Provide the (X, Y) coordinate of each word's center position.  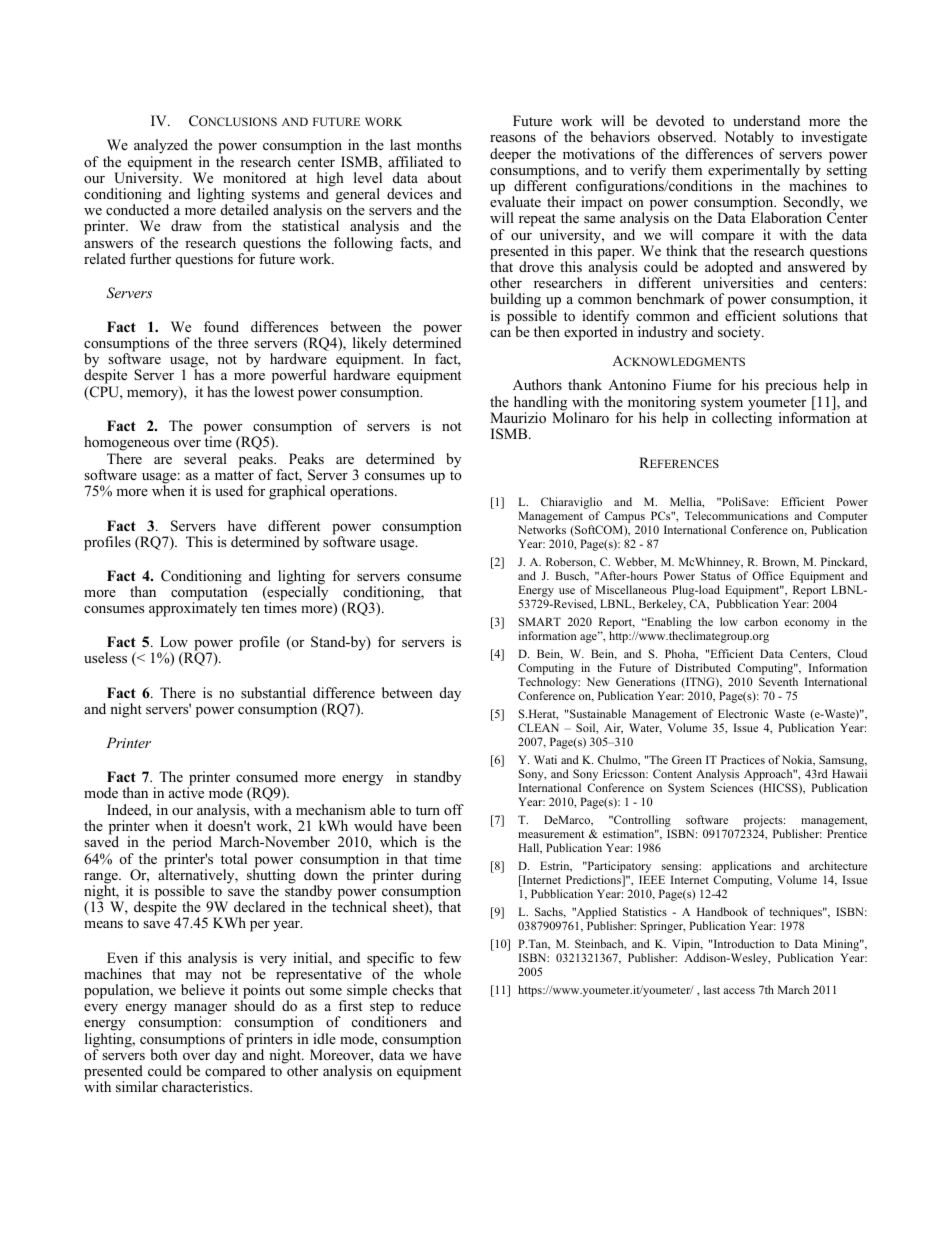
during (441, 877)
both (164, 1054)
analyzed (161, 148)
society (740, 333)
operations (363, 492)
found (221, 326)
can (500, 333)
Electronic (743, 713)
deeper (510, 155)
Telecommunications (736, 515)
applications (741, 868)
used (229, 490)
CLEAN (538, 727)
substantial (273, 692)
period (192, 845)
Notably (749, 140)
